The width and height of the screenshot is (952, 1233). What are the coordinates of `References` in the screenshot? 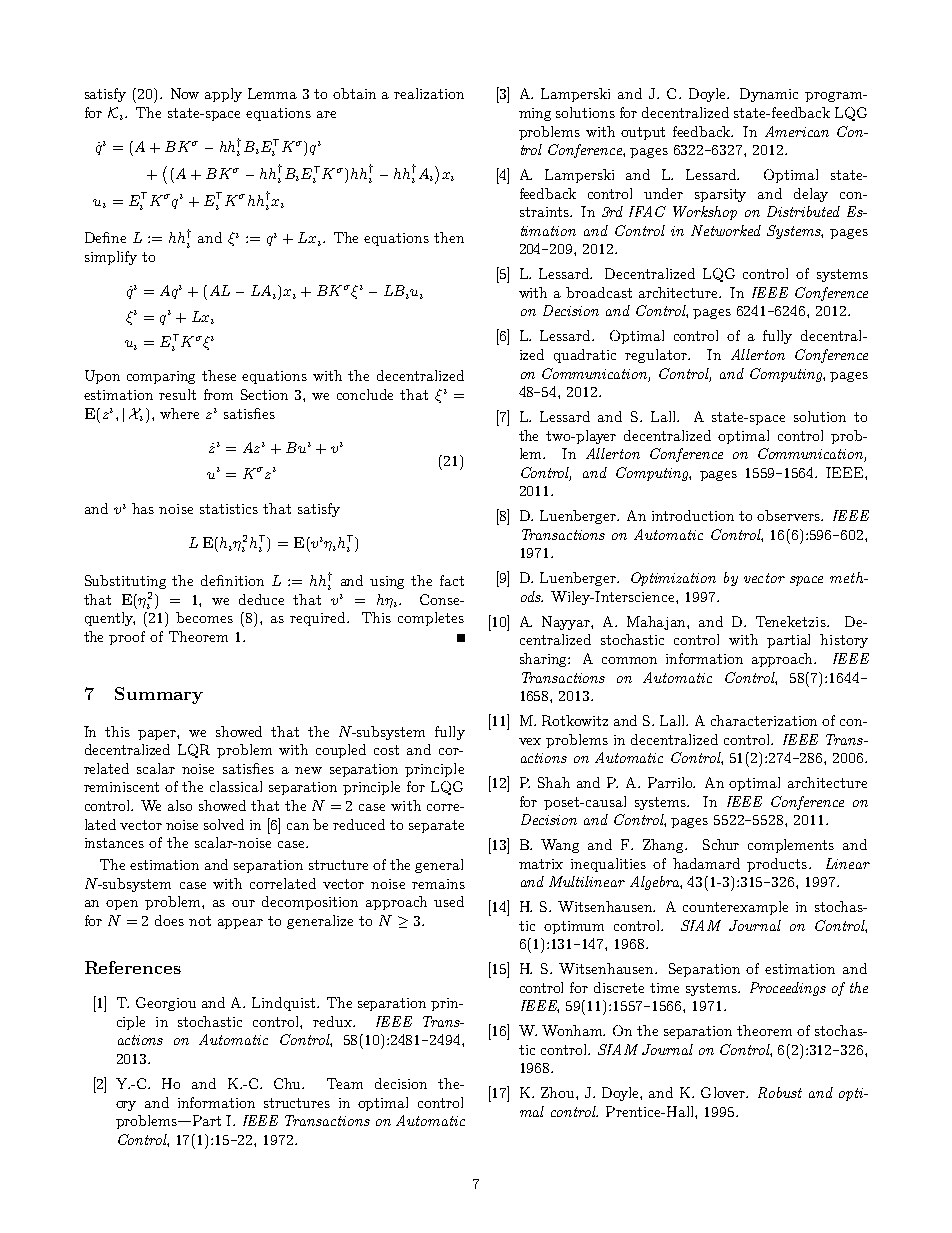 It's located at (133, 967).
